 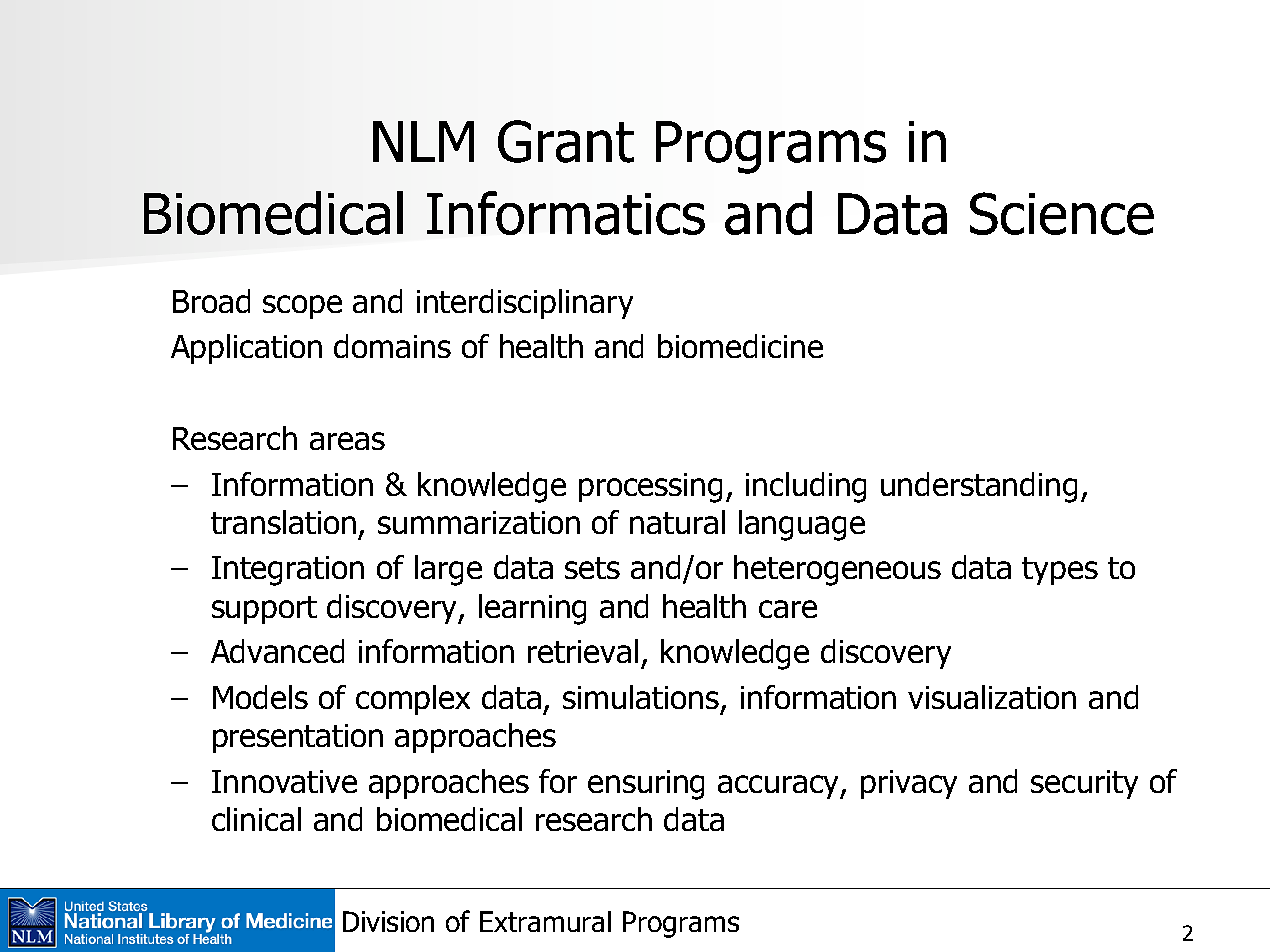 I want to click on privacy, so click(x=909, y=784).
